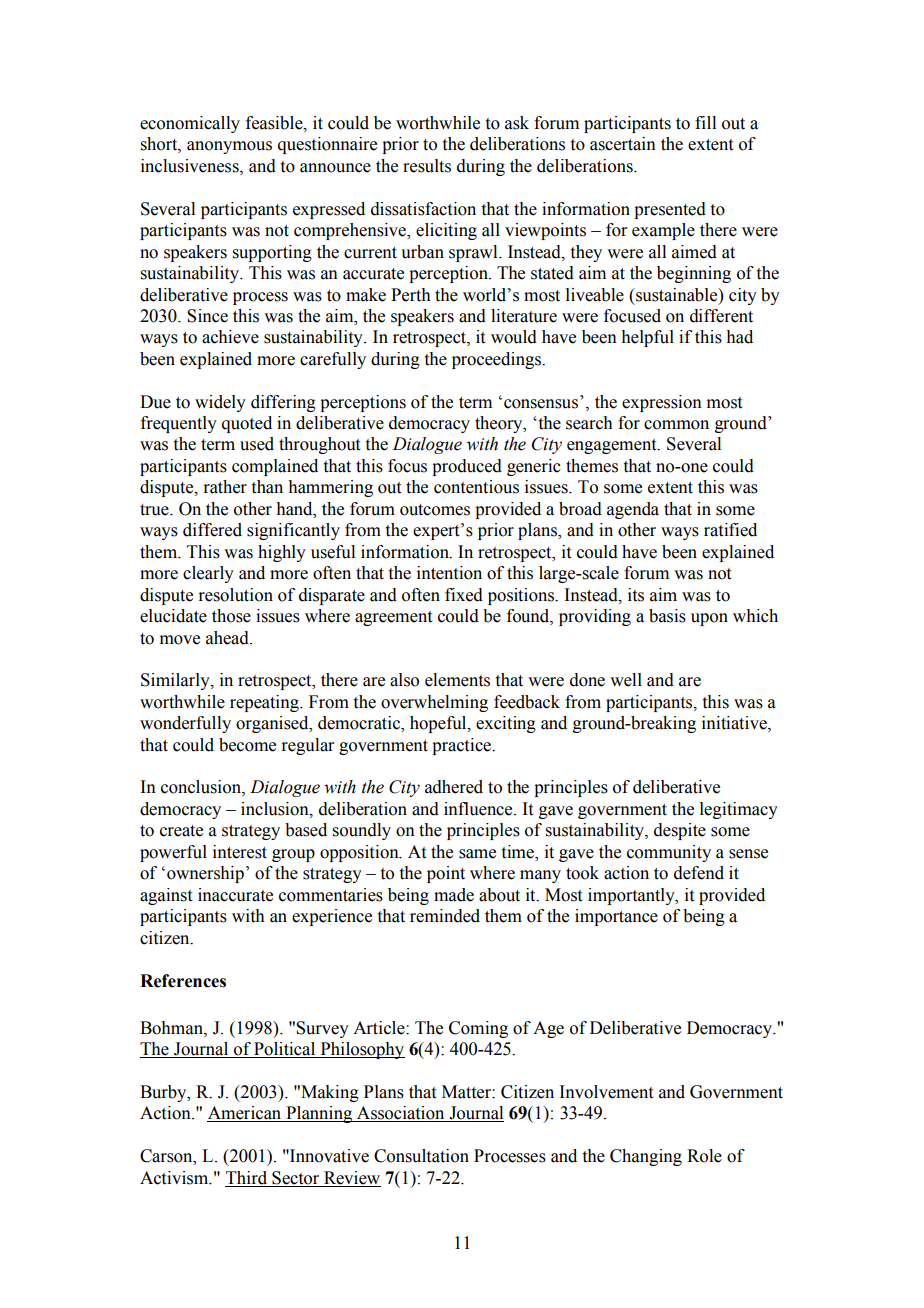 The image size is (924, 1308). What do you see at coordinates (457, 680) in the screenshot?
I see `elements` at bounding box center [457, 680].
